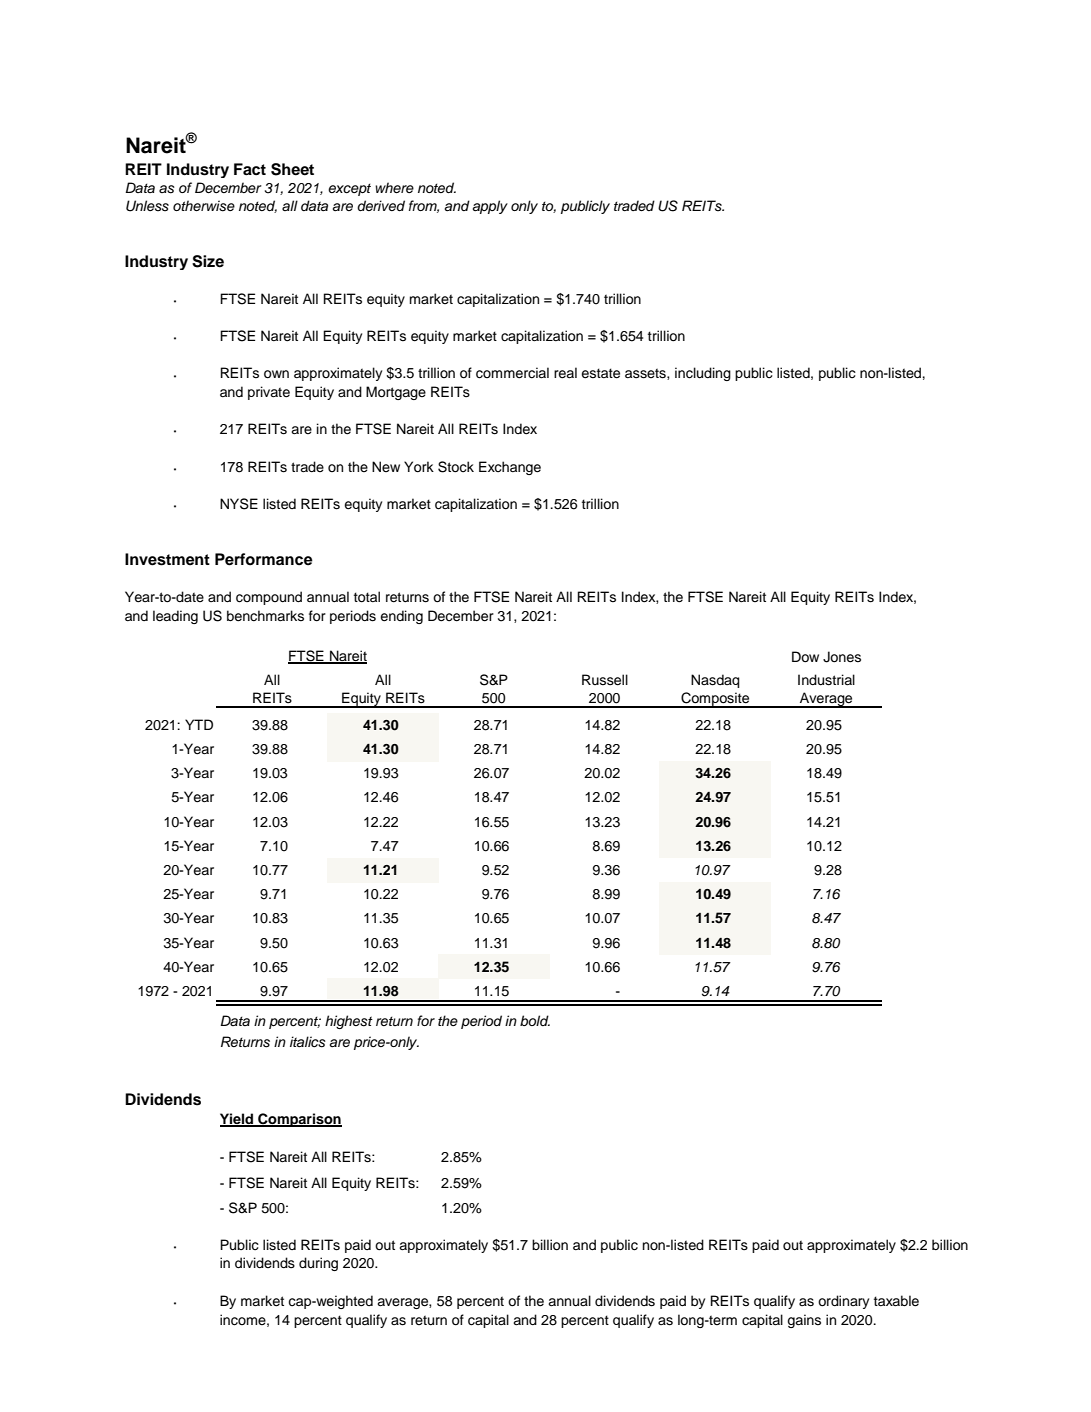 The width and height of the document is (1091, 1412). Describe the element at coordinates (804, 1321) in the document. I see `gains` at that location.
